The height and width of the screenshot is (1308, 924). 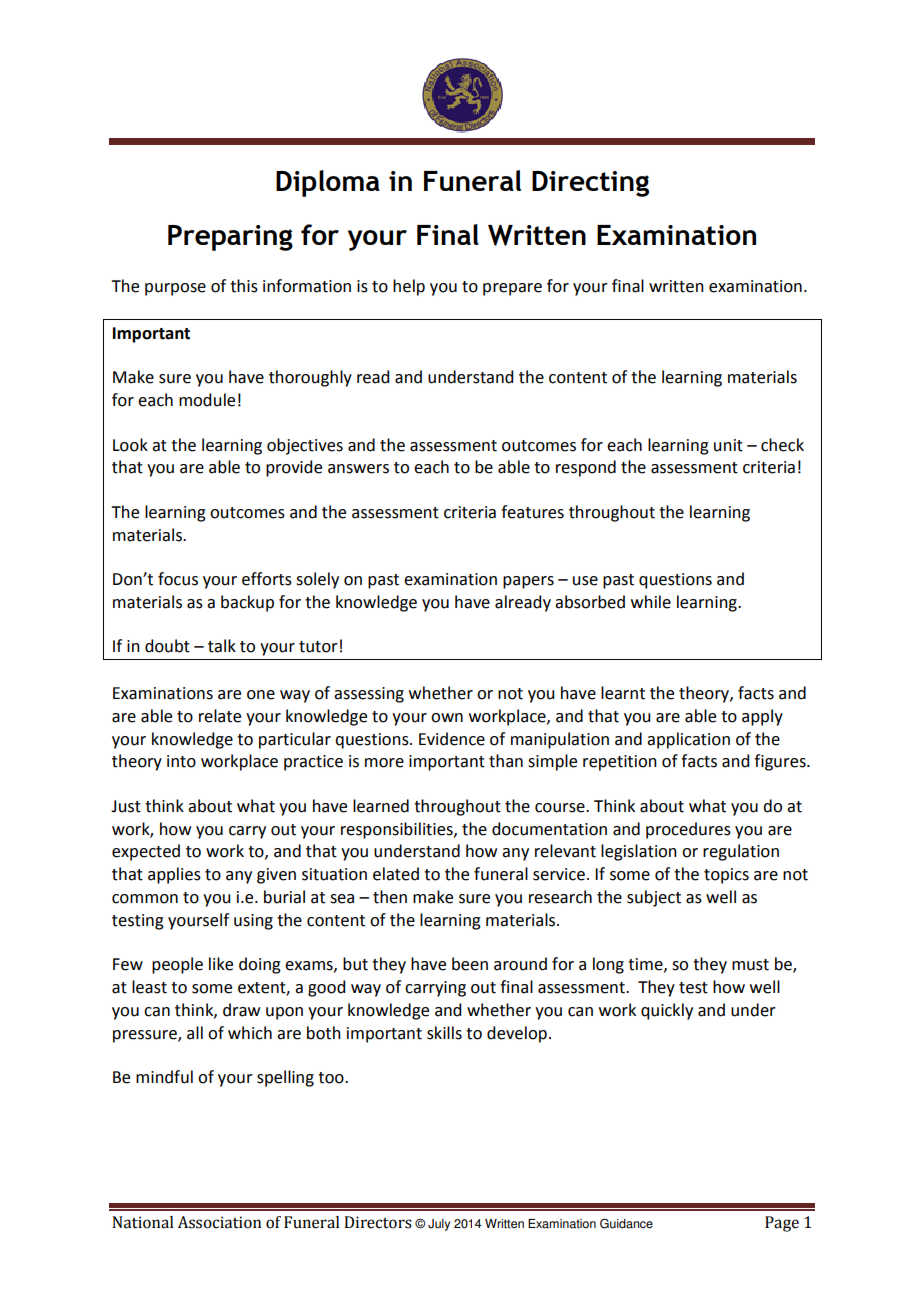 I want to click on Directing, so click(x=590, y=184).
